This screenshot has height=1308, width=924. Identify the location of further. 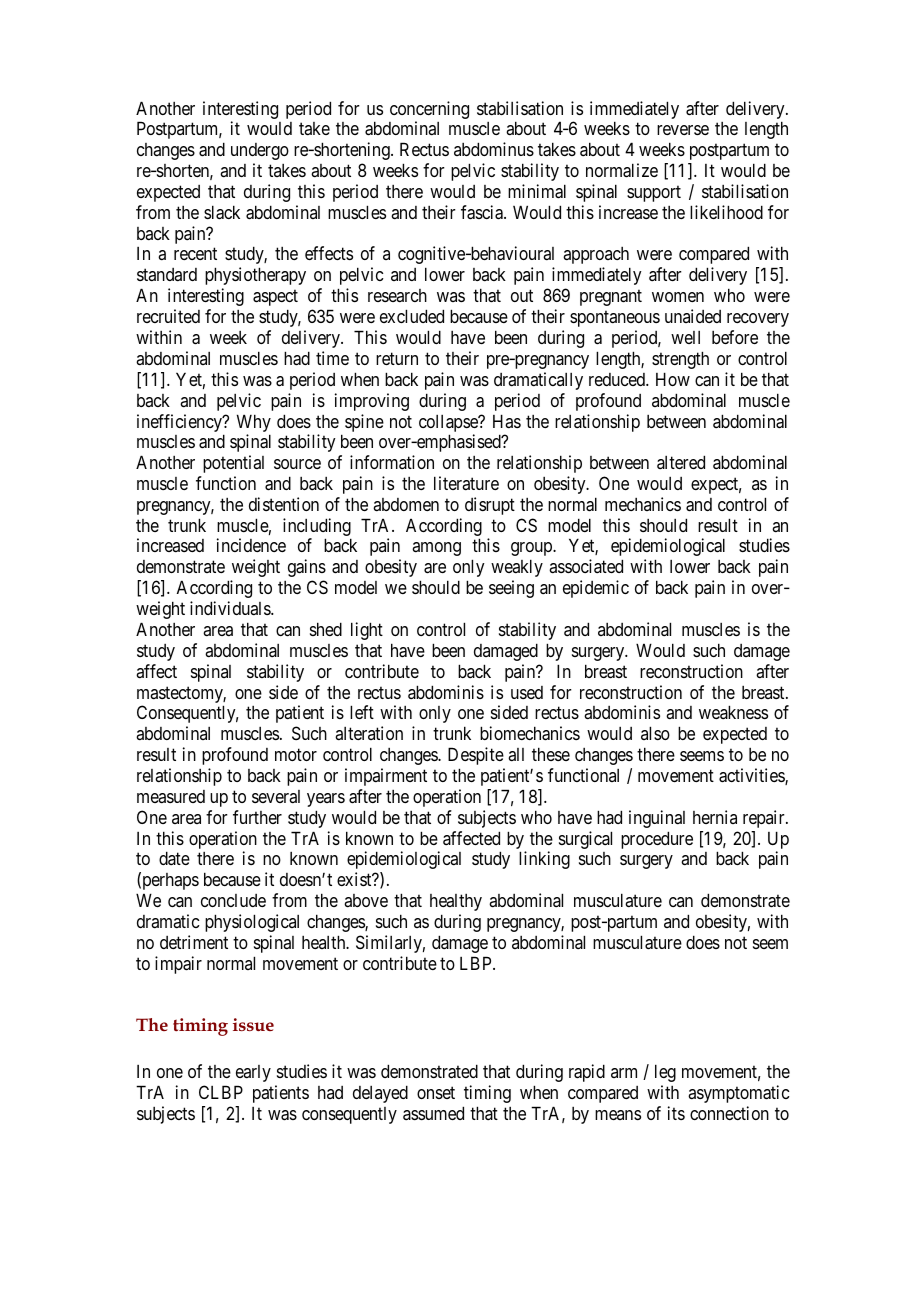
(257, 817).
